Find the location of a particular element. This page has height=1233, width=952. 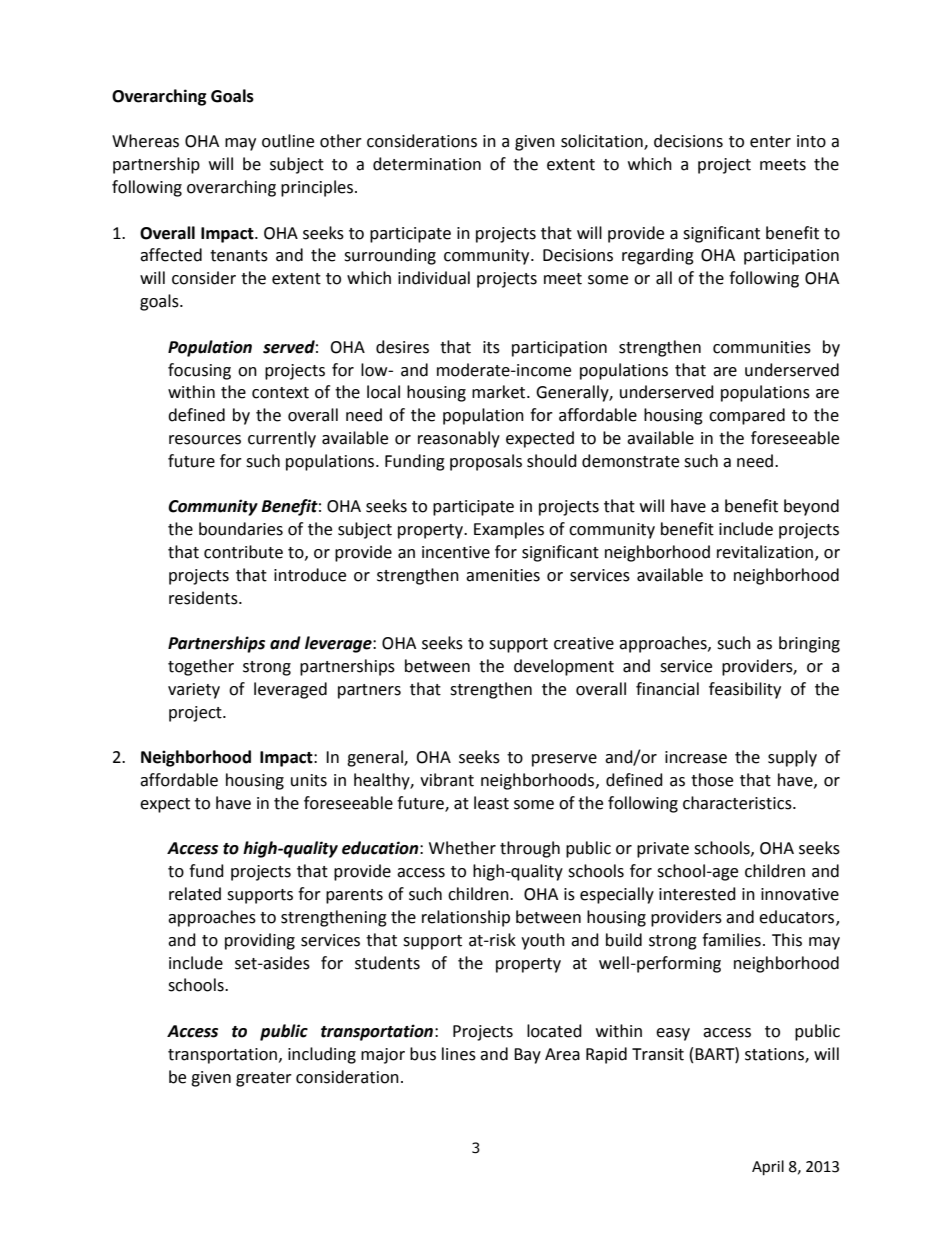

determination is located at coordinates (427, 164).
